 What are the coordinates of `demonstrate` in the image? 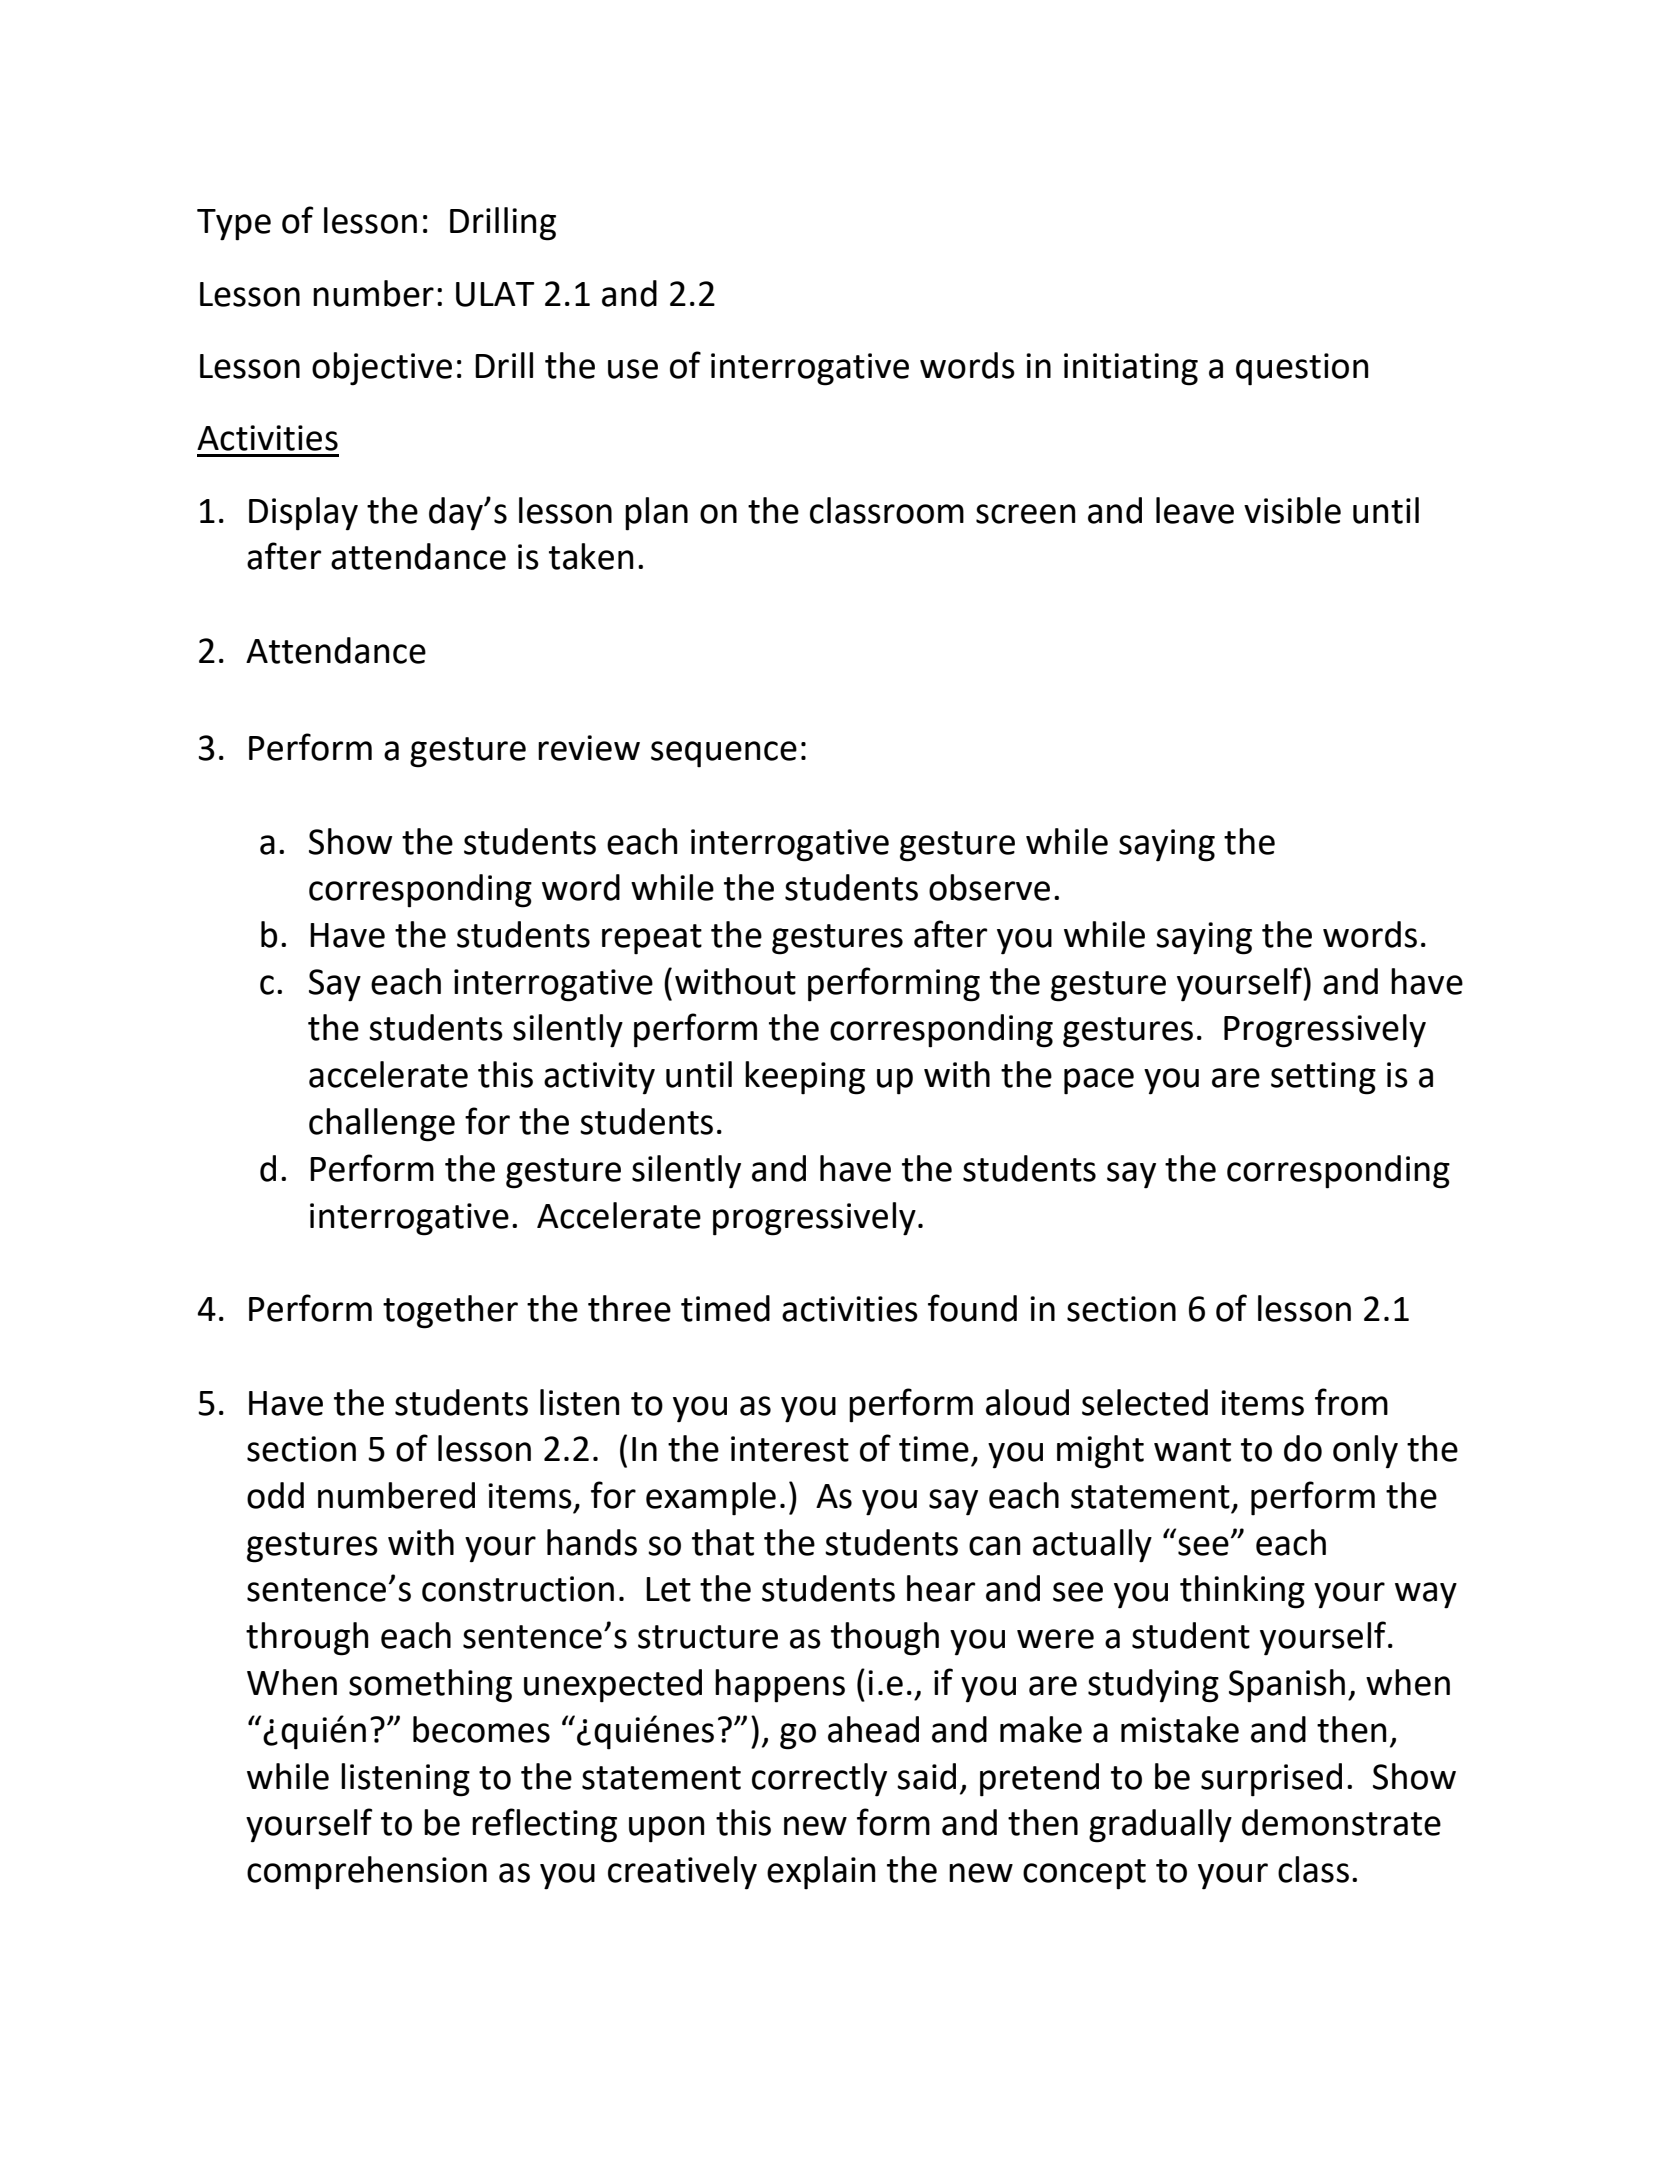 It's located at (1341, 1822).
